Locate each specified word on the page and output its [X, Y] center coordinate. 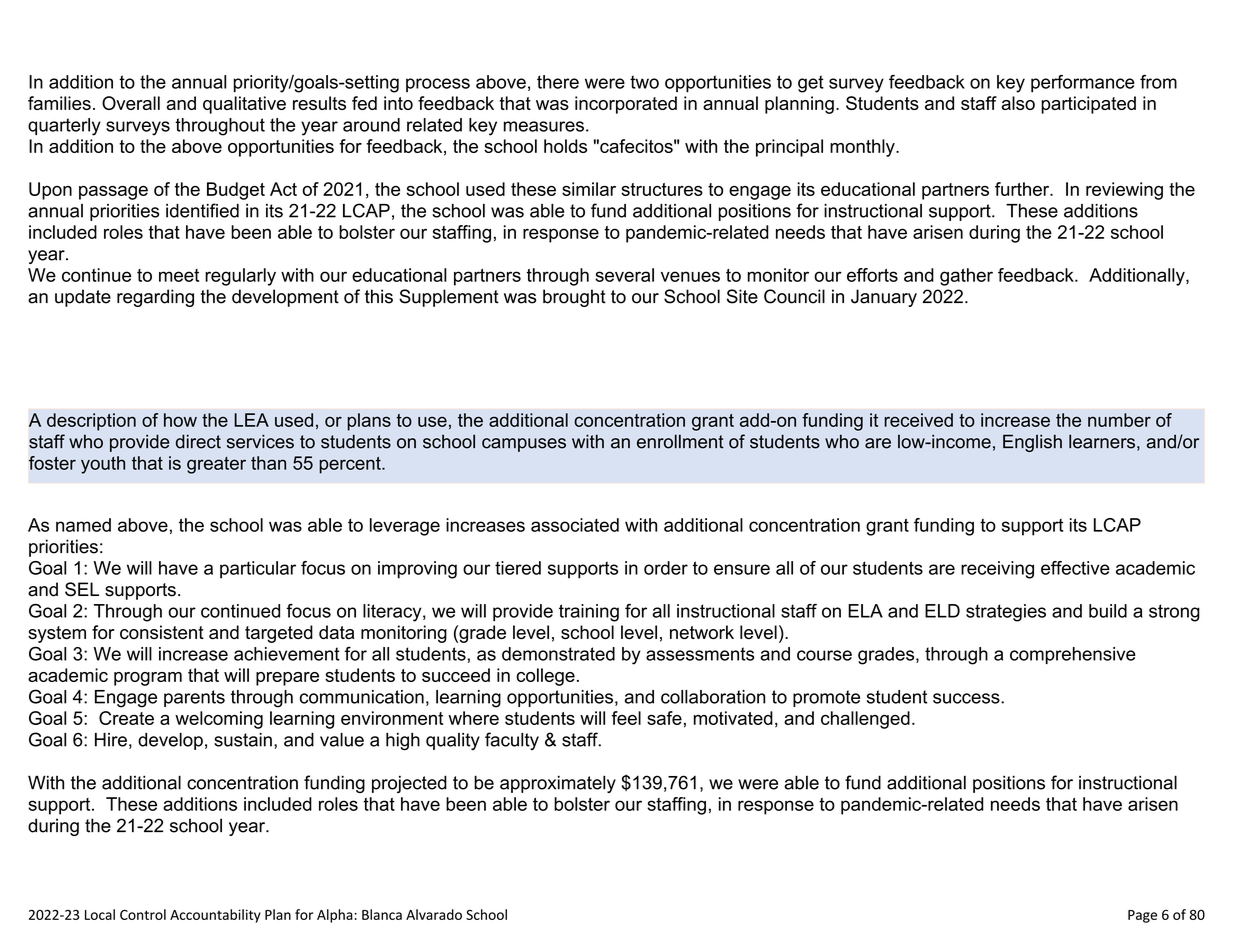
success [967, 698]
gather [966, 277]
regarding [155, 298]
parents [194, 698]
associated [575, 525]
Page [1142, 916]
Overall [131, 103]
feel [626, 718]
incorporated [626, 105]
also [1018, 103]
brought [574, 298]
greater [216, 465]
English [1032, 443]
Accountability [215, 916]
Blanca [382, 914]
